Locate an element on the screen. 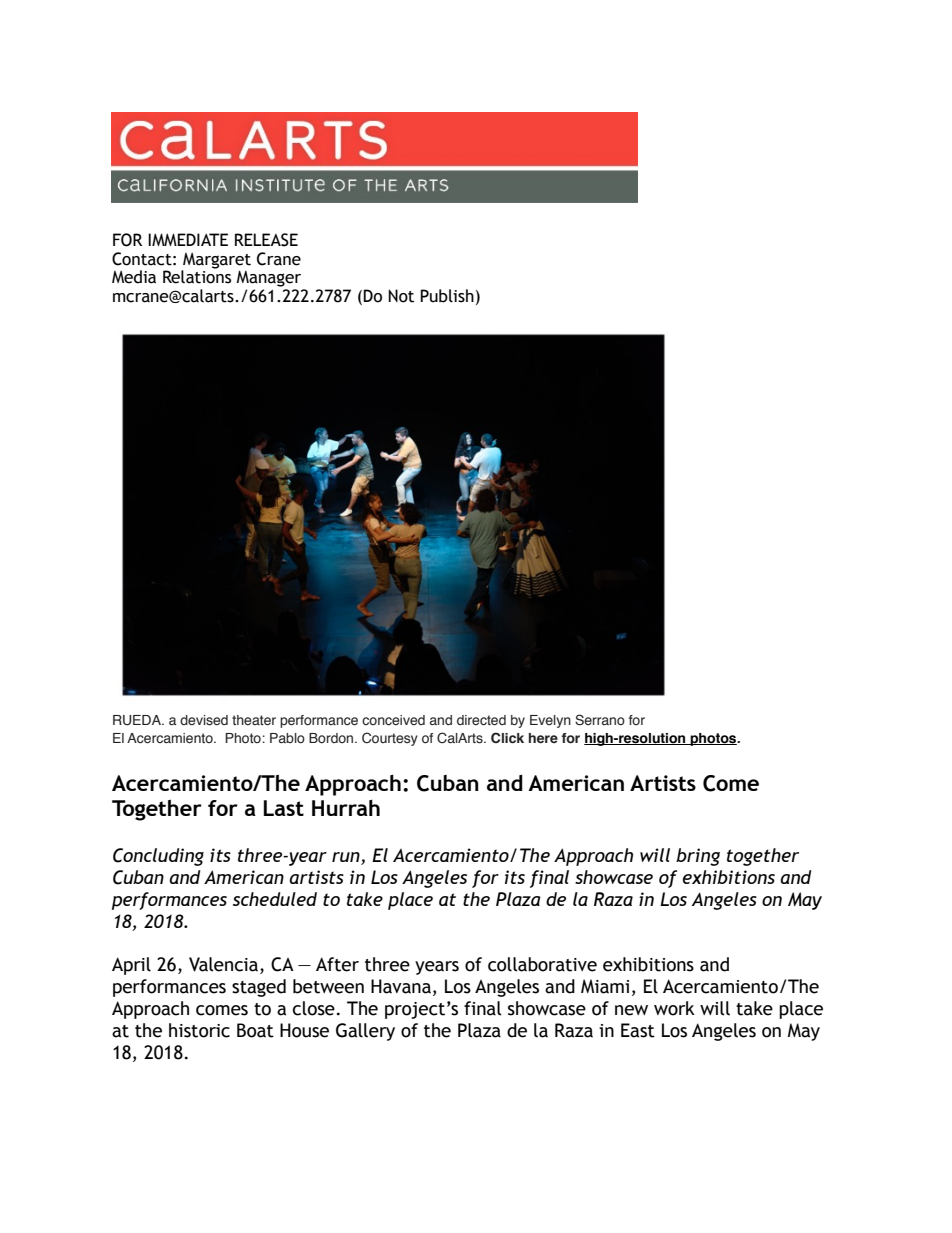 This screenshot has width=952, height=1233. Serrano is located at coordinates (600, 720).
